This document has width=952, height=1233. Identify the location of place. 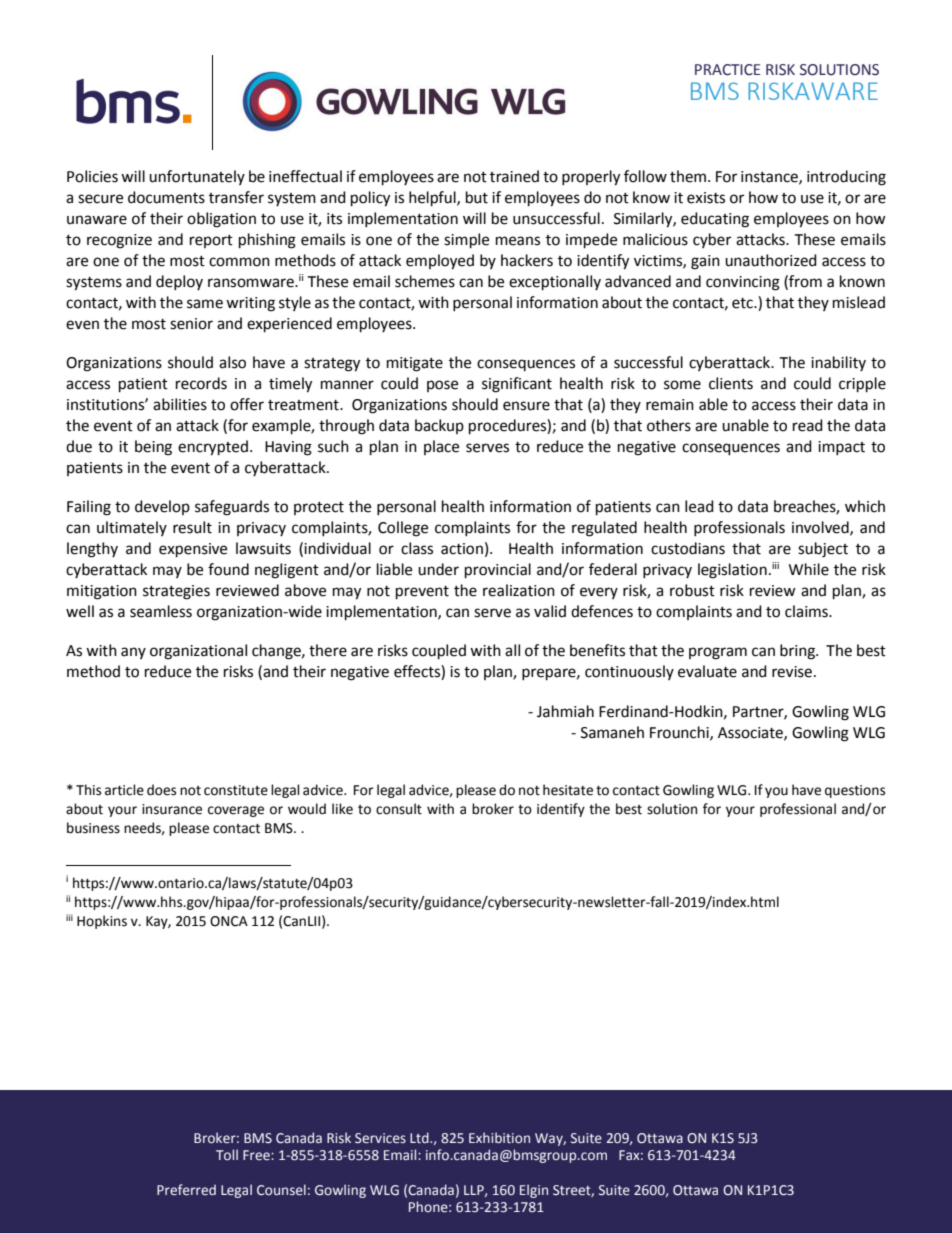
(441, 447).
